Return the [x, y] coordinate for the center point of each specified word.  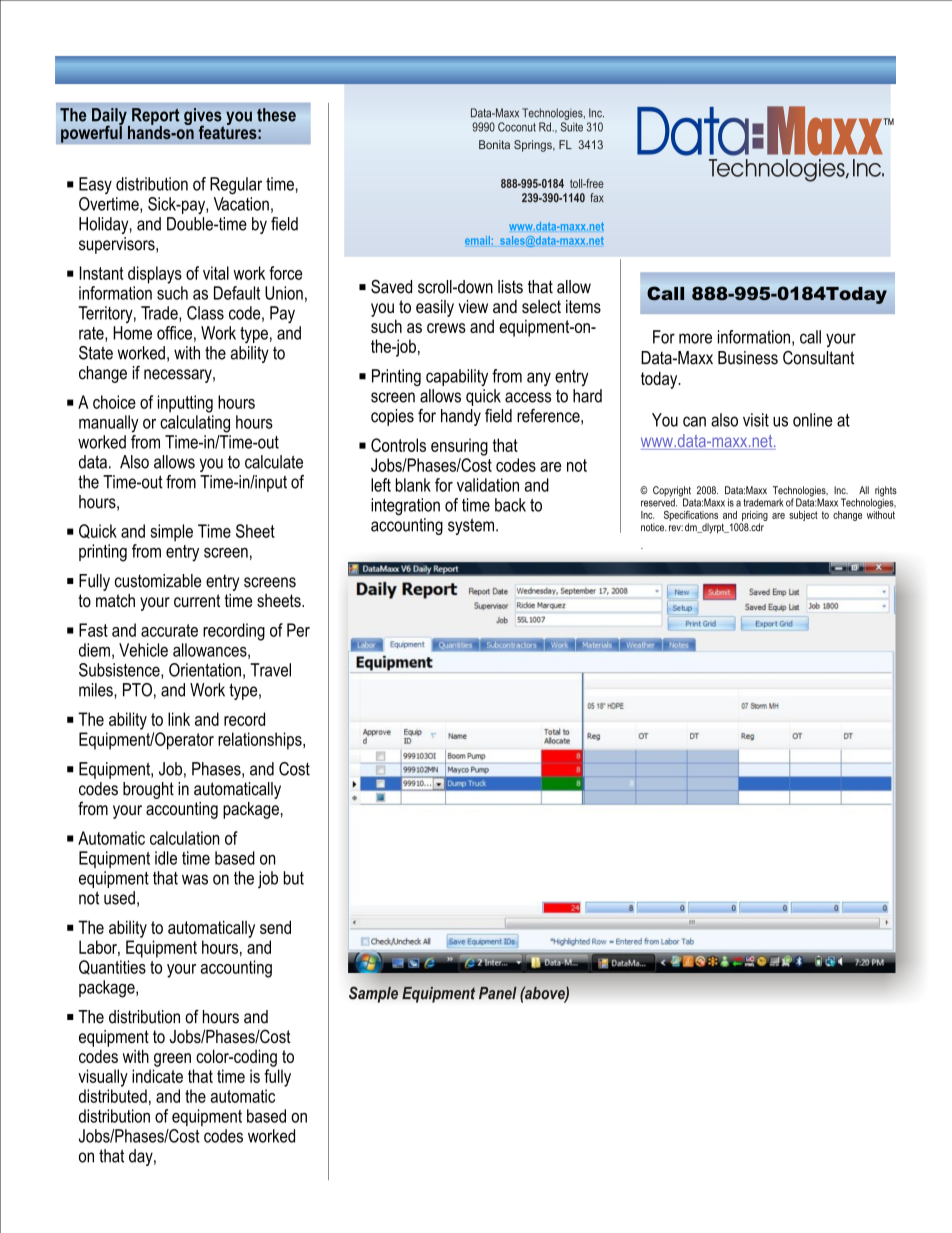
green [172, 1060]
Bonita [494, 144]
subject [803, 516]
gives [204, 118]
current [197, 600]
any [539, 379]
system [472, 526]
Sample [374, 993]
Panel [498, 993]
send [275, 927]
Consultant [818, 358]
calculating [195, 424]
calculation [184, 838]
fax [597, 197]
